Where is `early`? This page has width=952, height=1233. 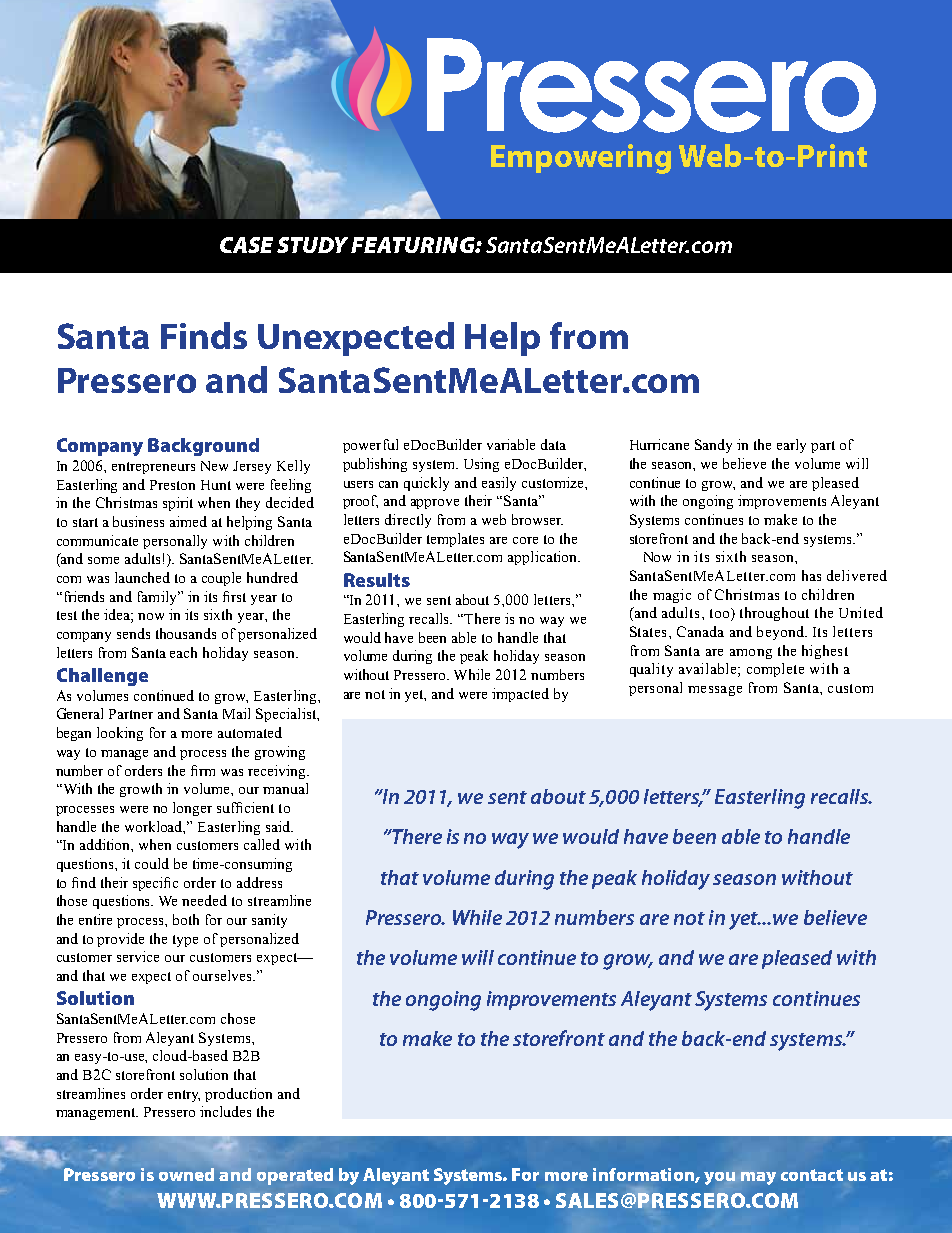 early is located at coordinates (791, 446).
